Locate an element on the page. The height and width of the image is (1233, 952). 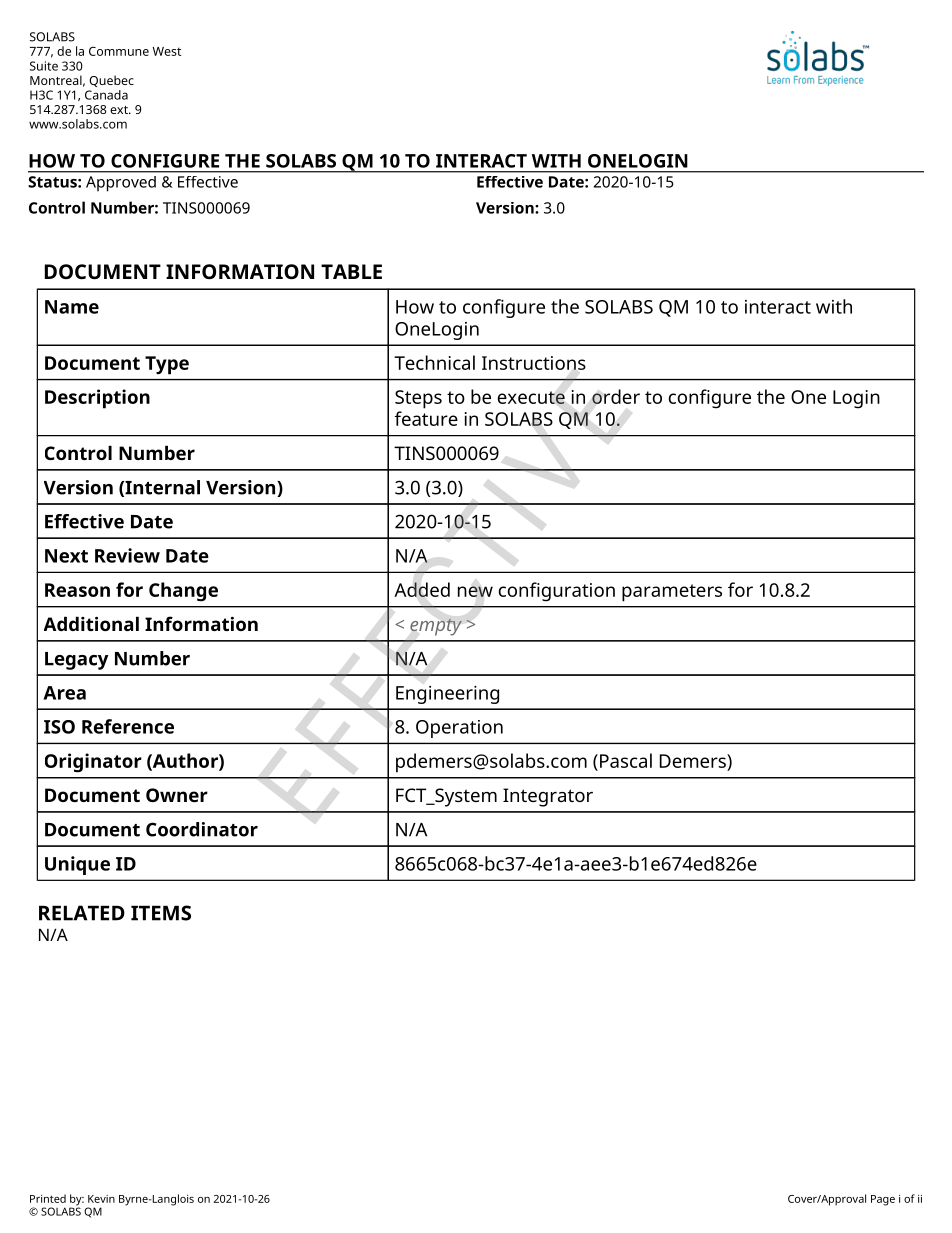
Quebec is located at coordinates (111, 81).
